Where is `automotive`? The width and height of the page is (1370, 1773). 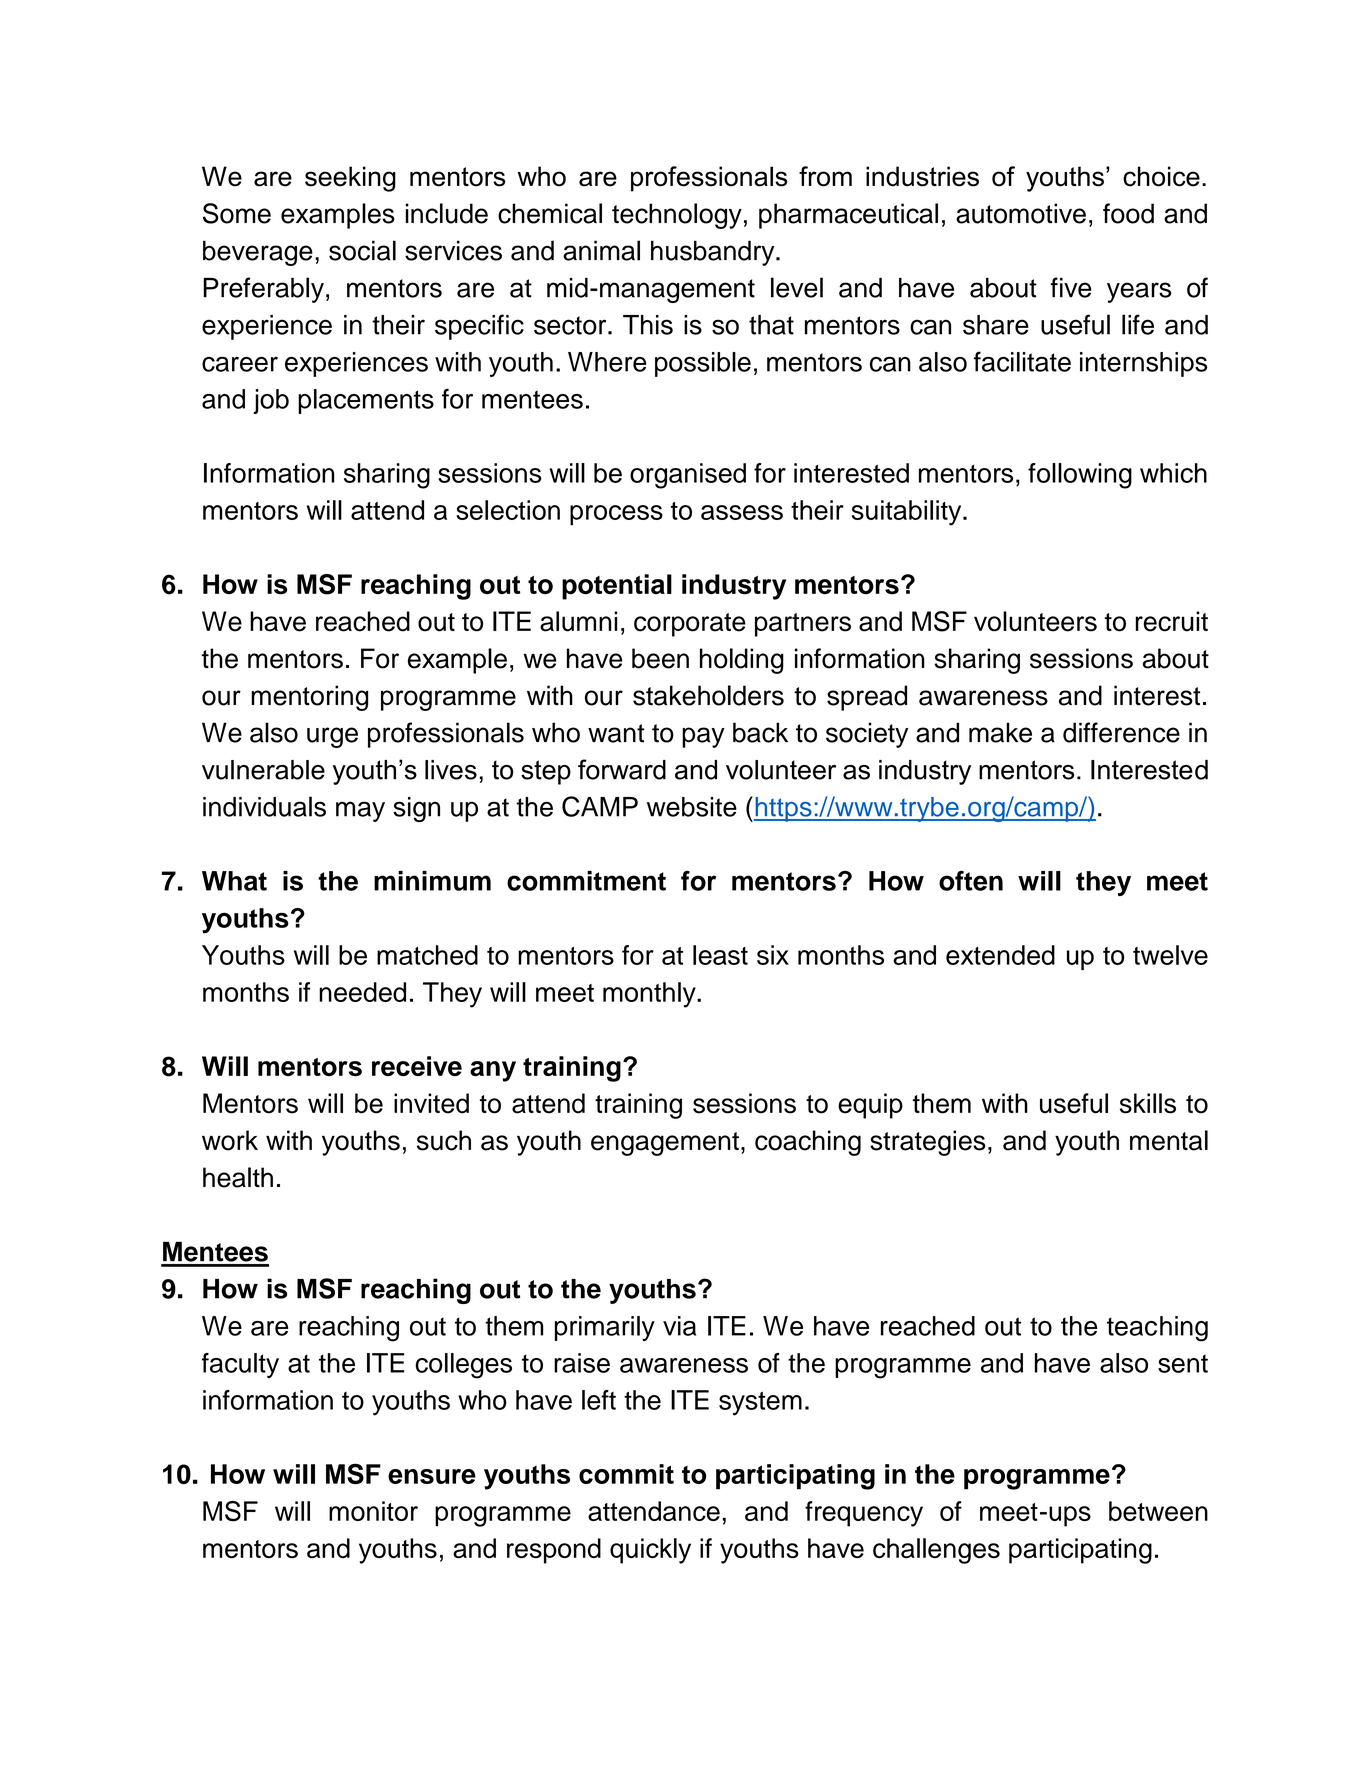 automotive is located at coordinates (1021, 213).
